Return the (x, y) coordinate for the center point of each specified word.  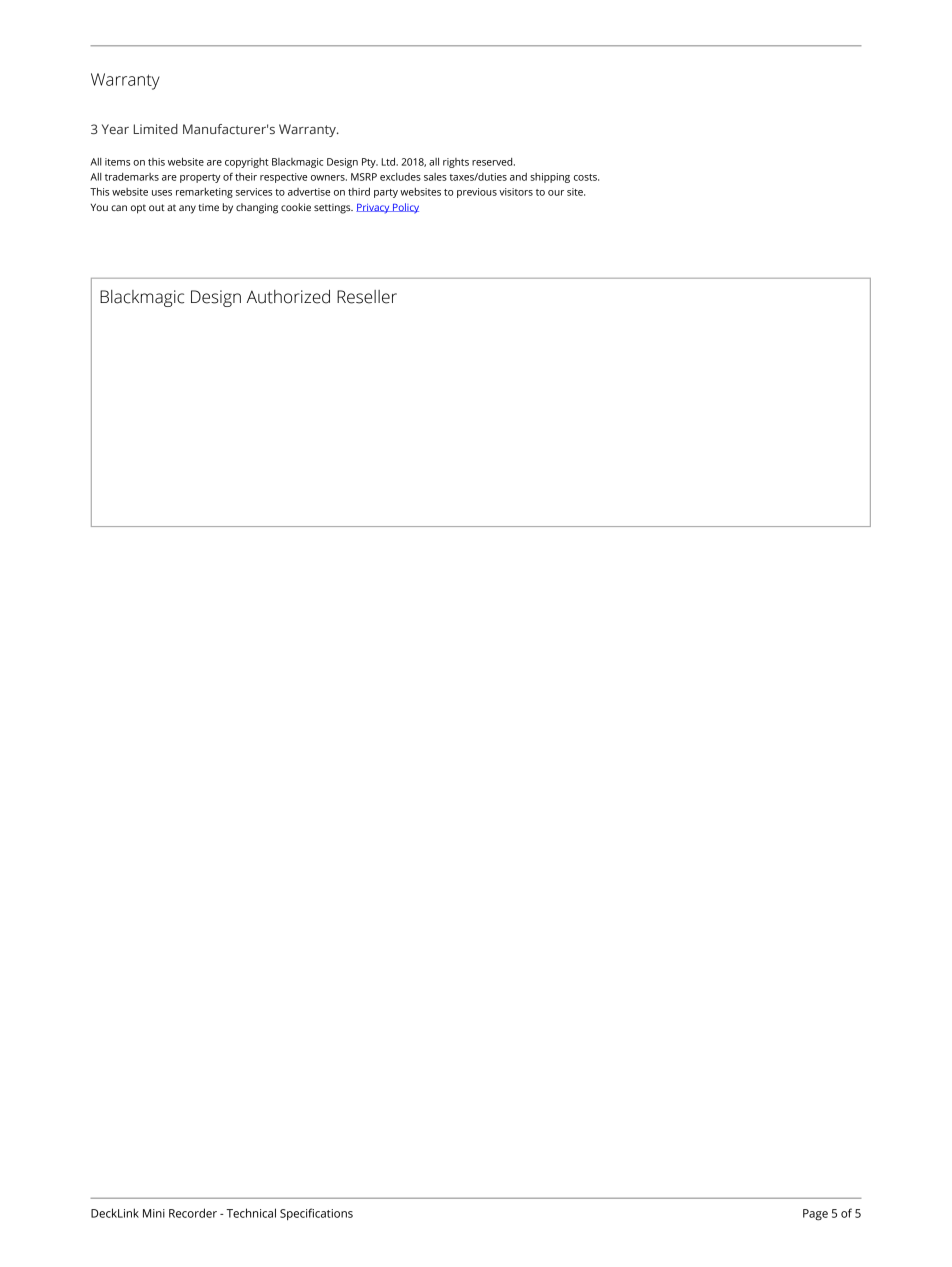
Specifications (316, 1214)
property (200, 178)
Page (815, 1215)
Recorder (193, 1213)
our (556, 193)
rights (456, 163)
